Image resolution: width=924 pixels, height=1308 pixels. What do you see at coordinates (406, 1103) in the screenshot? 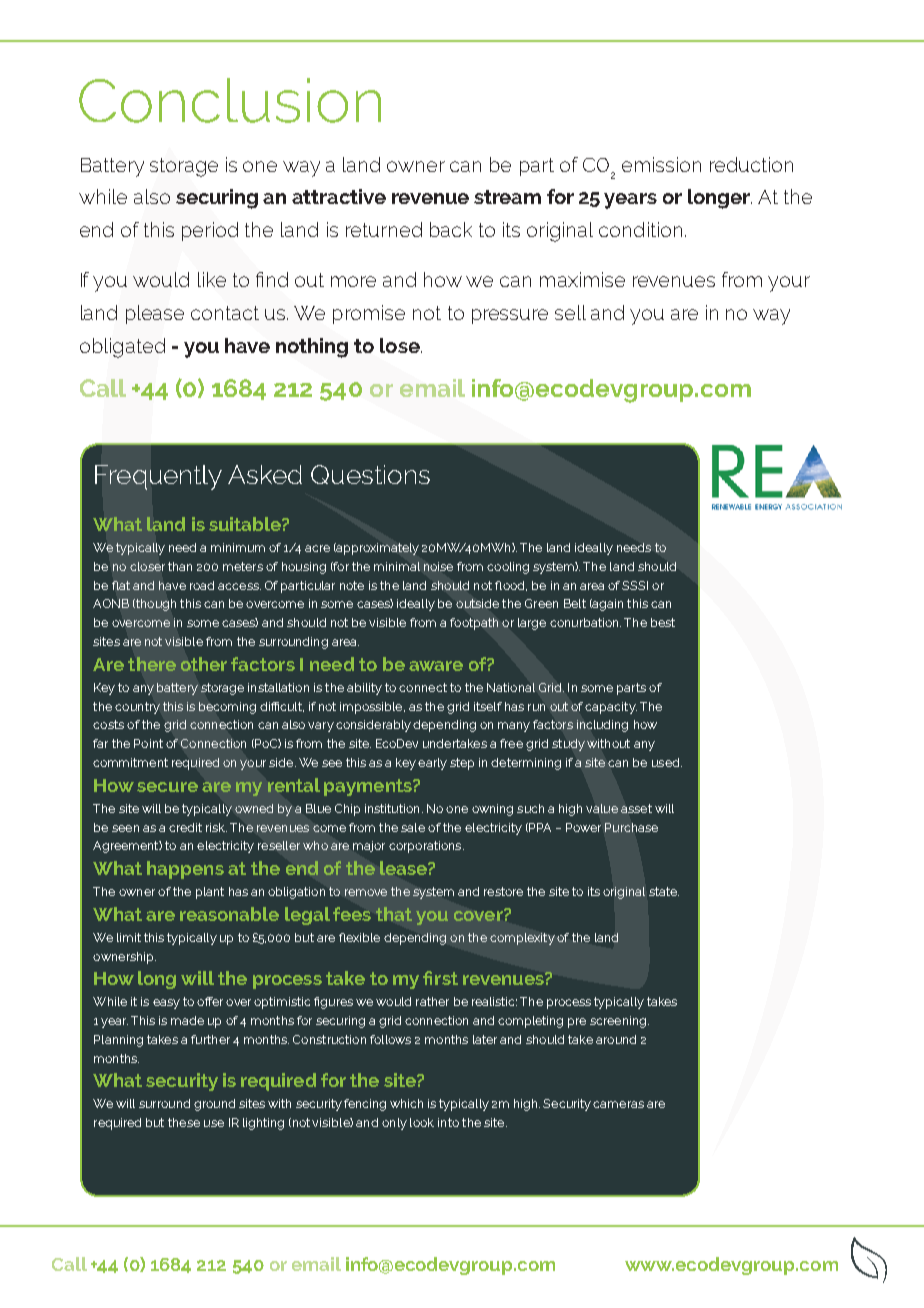
I see `which` at bounding box center [406, 1103].
